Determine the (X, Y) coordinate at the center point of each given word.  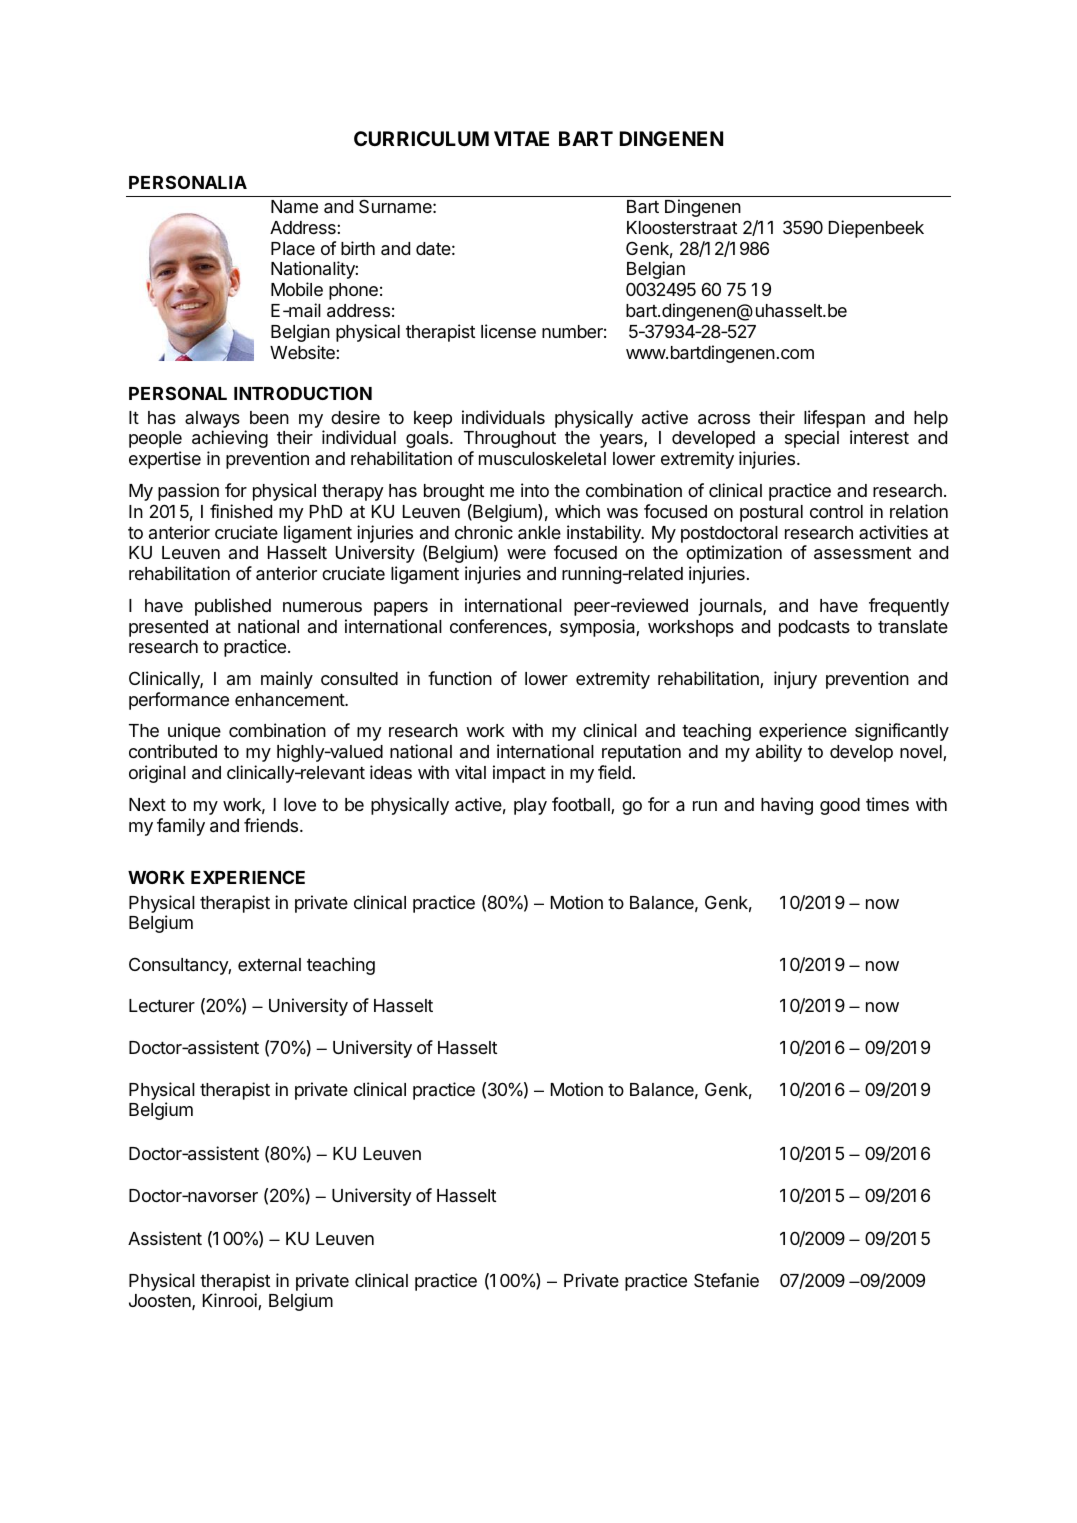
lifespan (834, 419)
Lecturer (162, 1005)
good (840, 806)
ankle (539, 533)
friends (272, 825)
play (530, 806)
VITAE (521, 138)
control (836, 511)
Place (293, 248)
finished (241, 511)
